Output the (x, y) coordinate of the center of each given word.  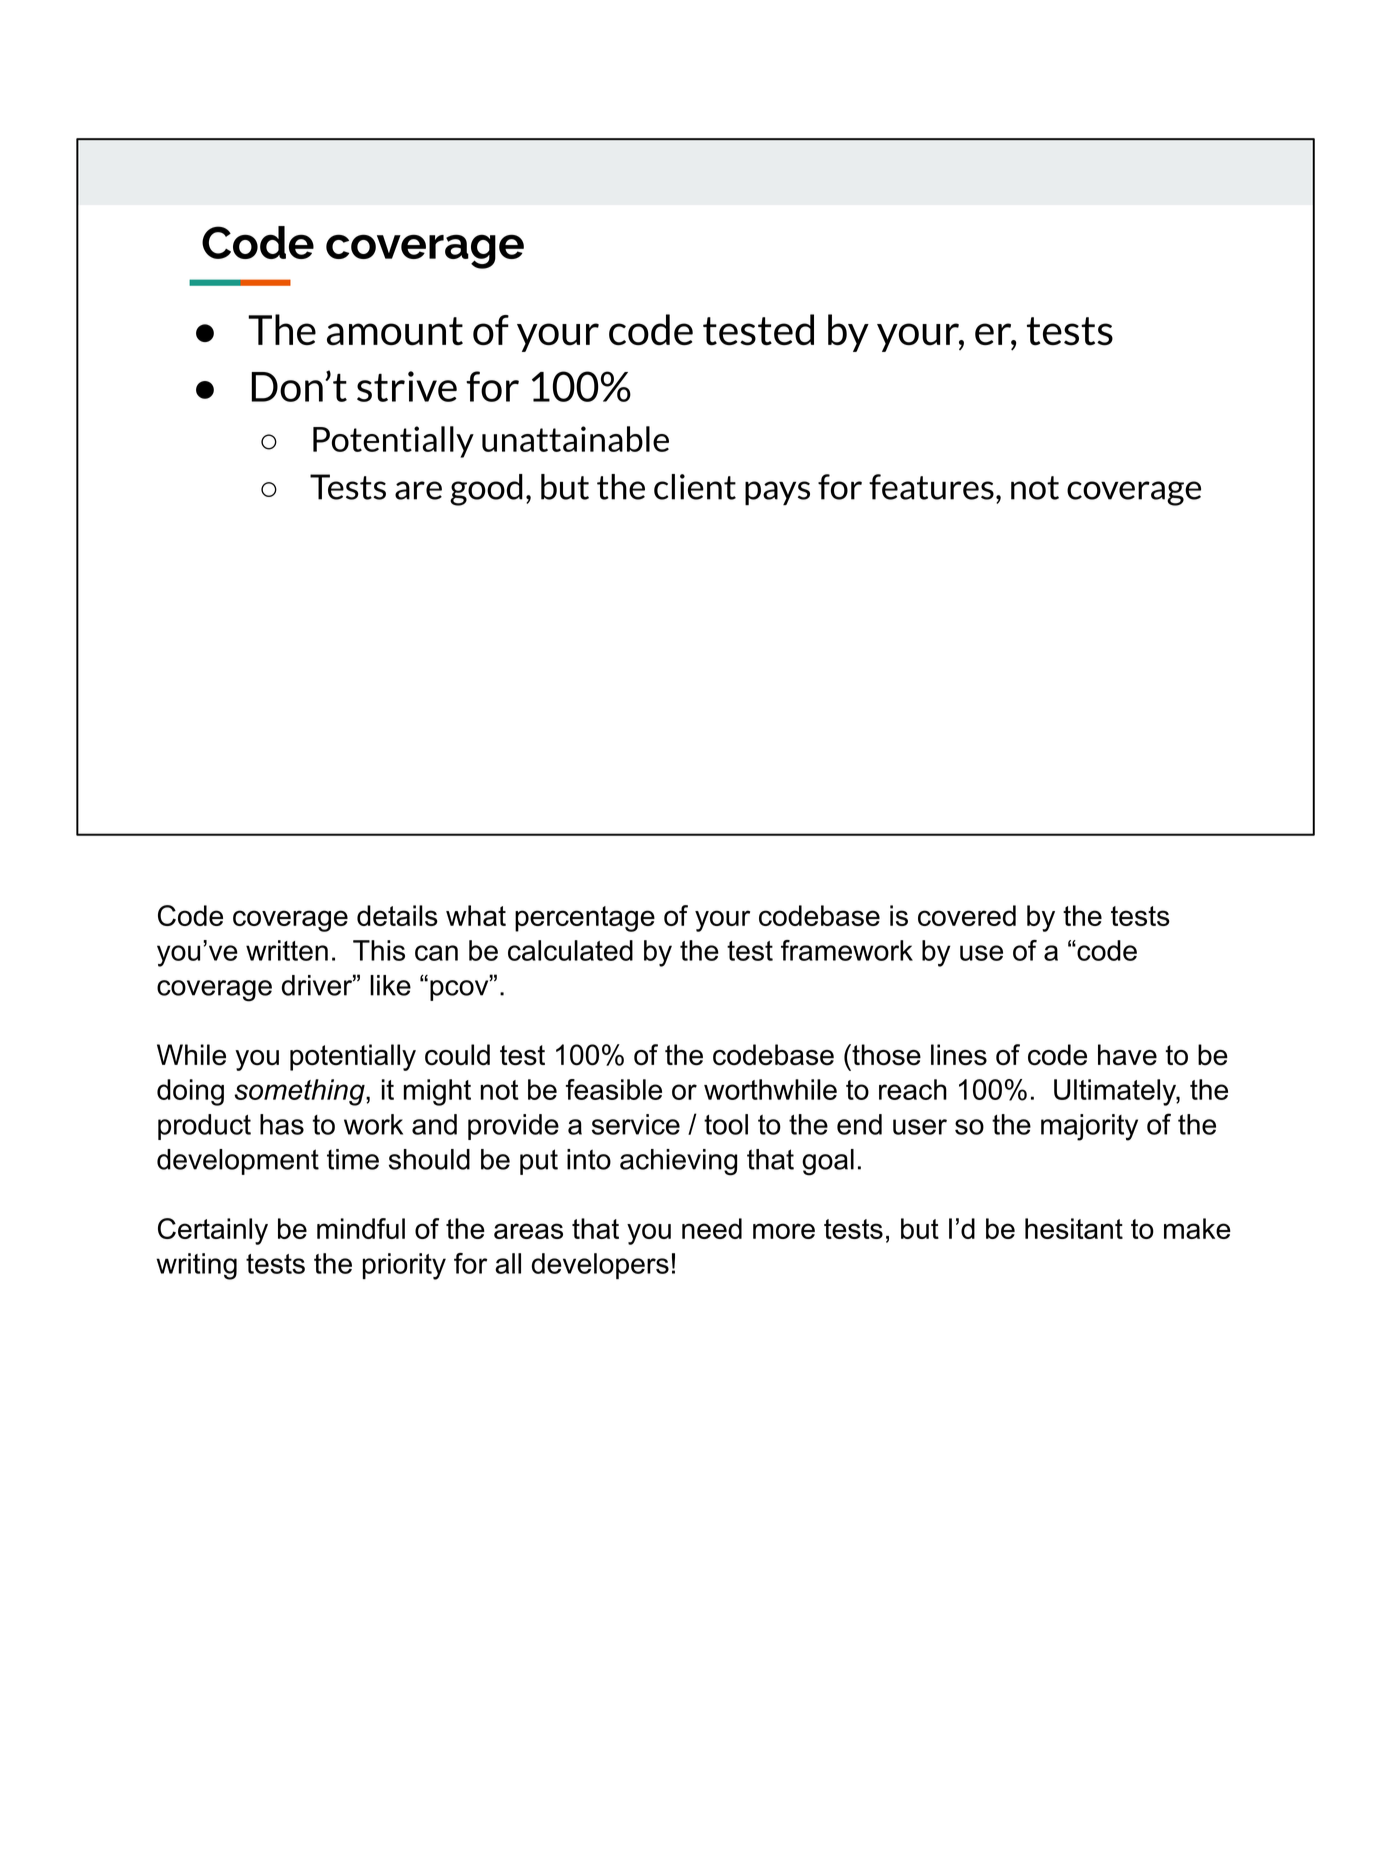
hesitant (1074, 1228)
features (931, 487)
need (712, 1228)
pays (777, 493)
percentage (585, 919)
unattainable (575, 439)
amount (395, 331)
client (695, 487)
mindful (361, 1228)
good (486, 490)
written (287, 950)
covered (967, 915)
